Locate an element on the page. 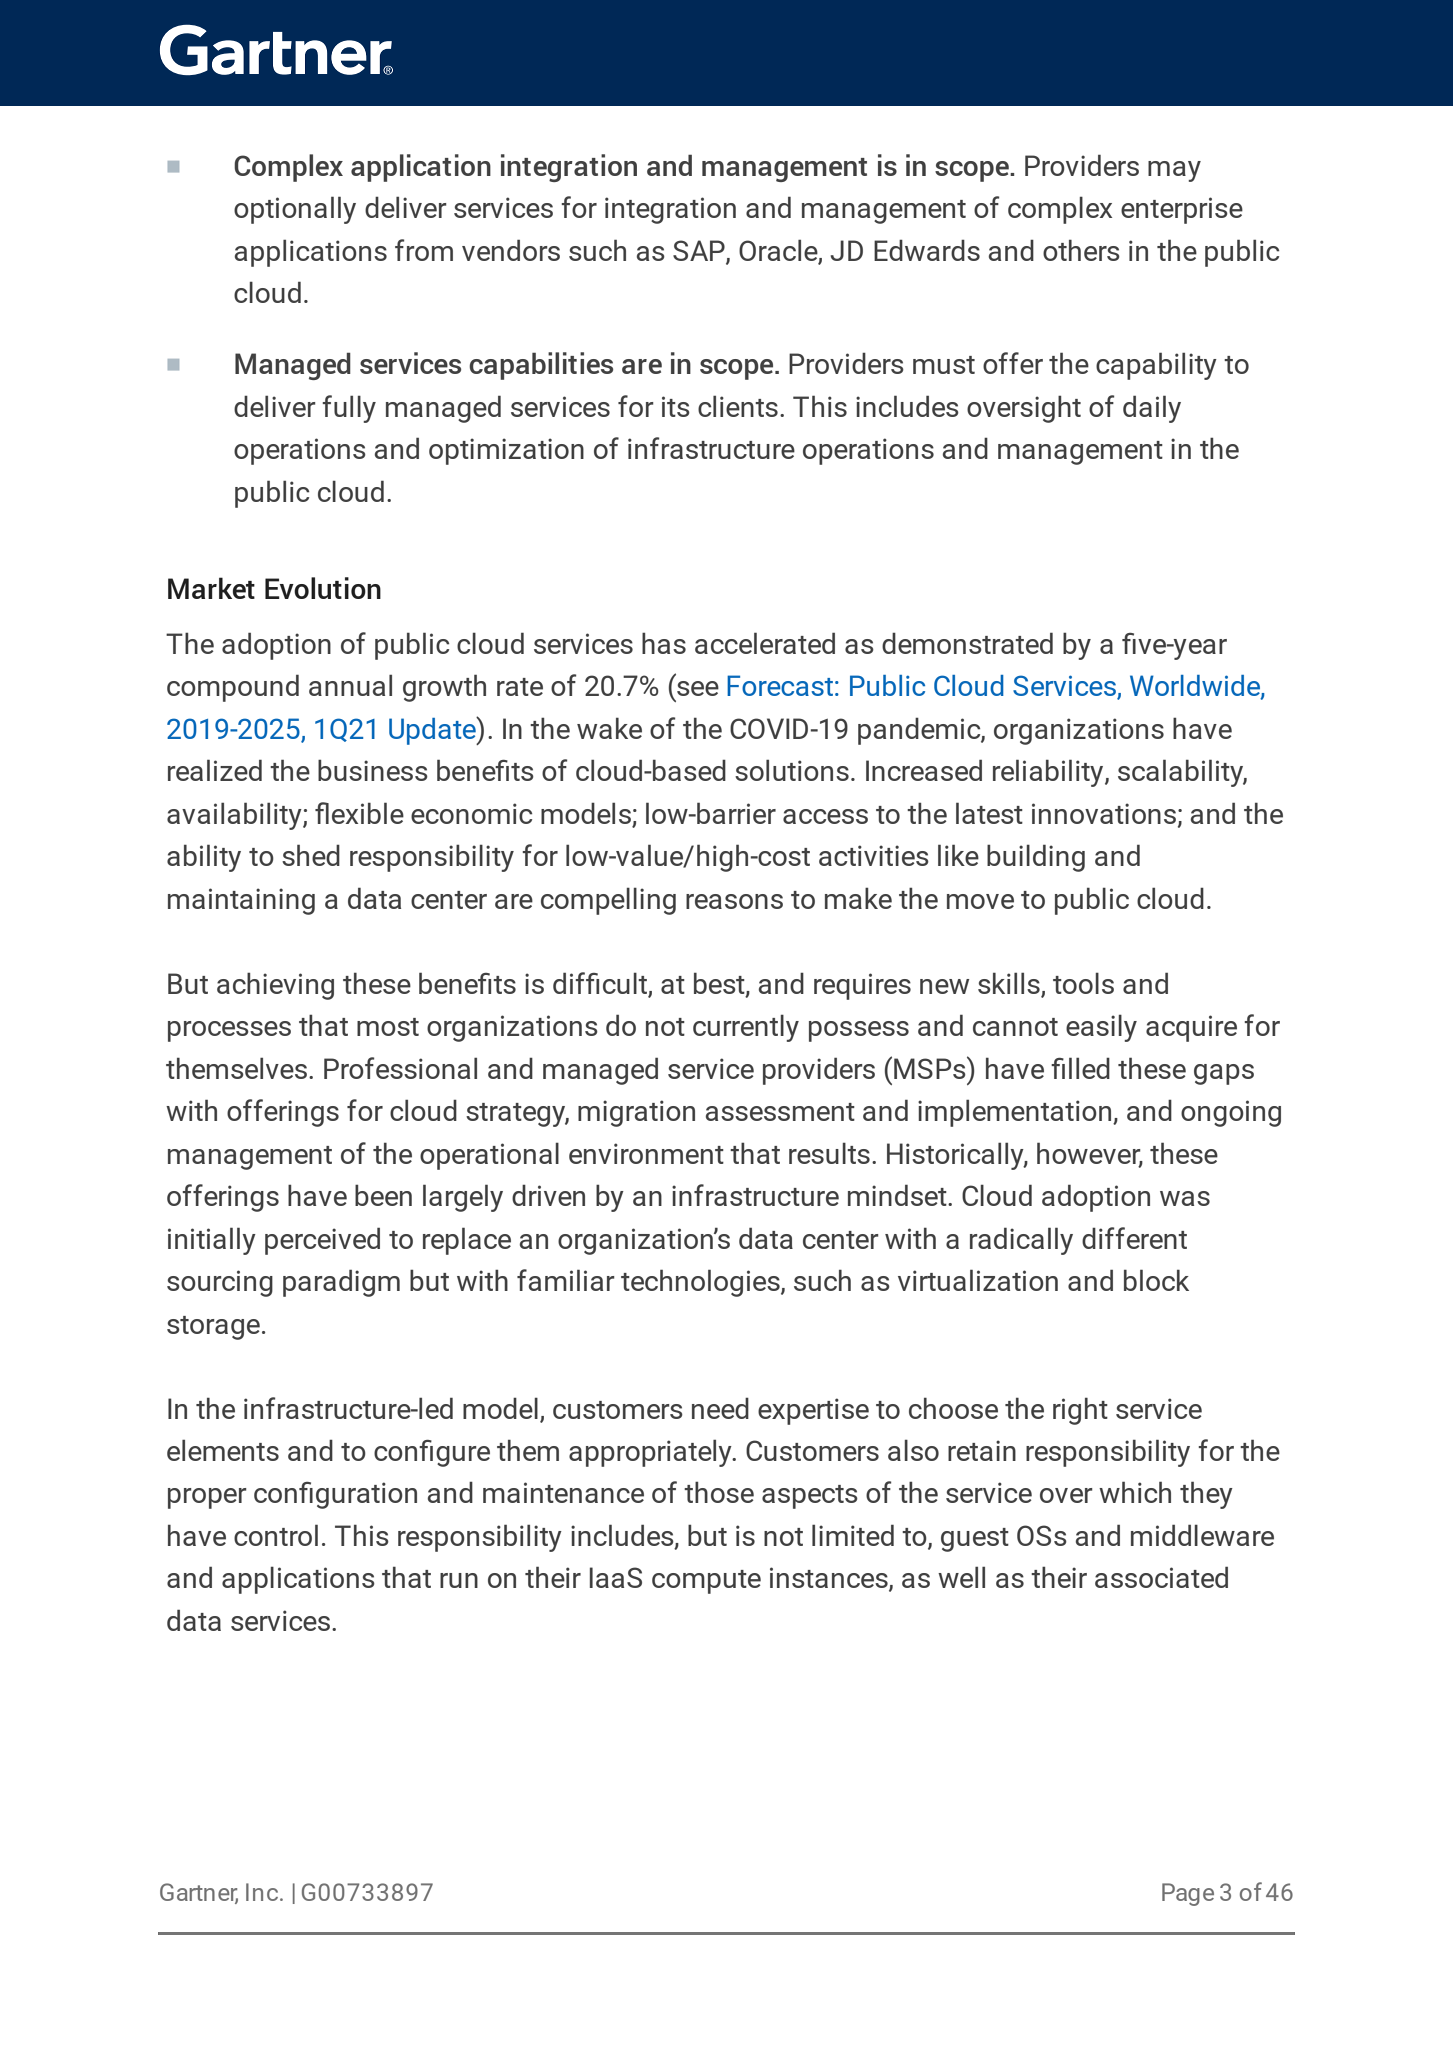  latest is located at coordinates (989, 813).
